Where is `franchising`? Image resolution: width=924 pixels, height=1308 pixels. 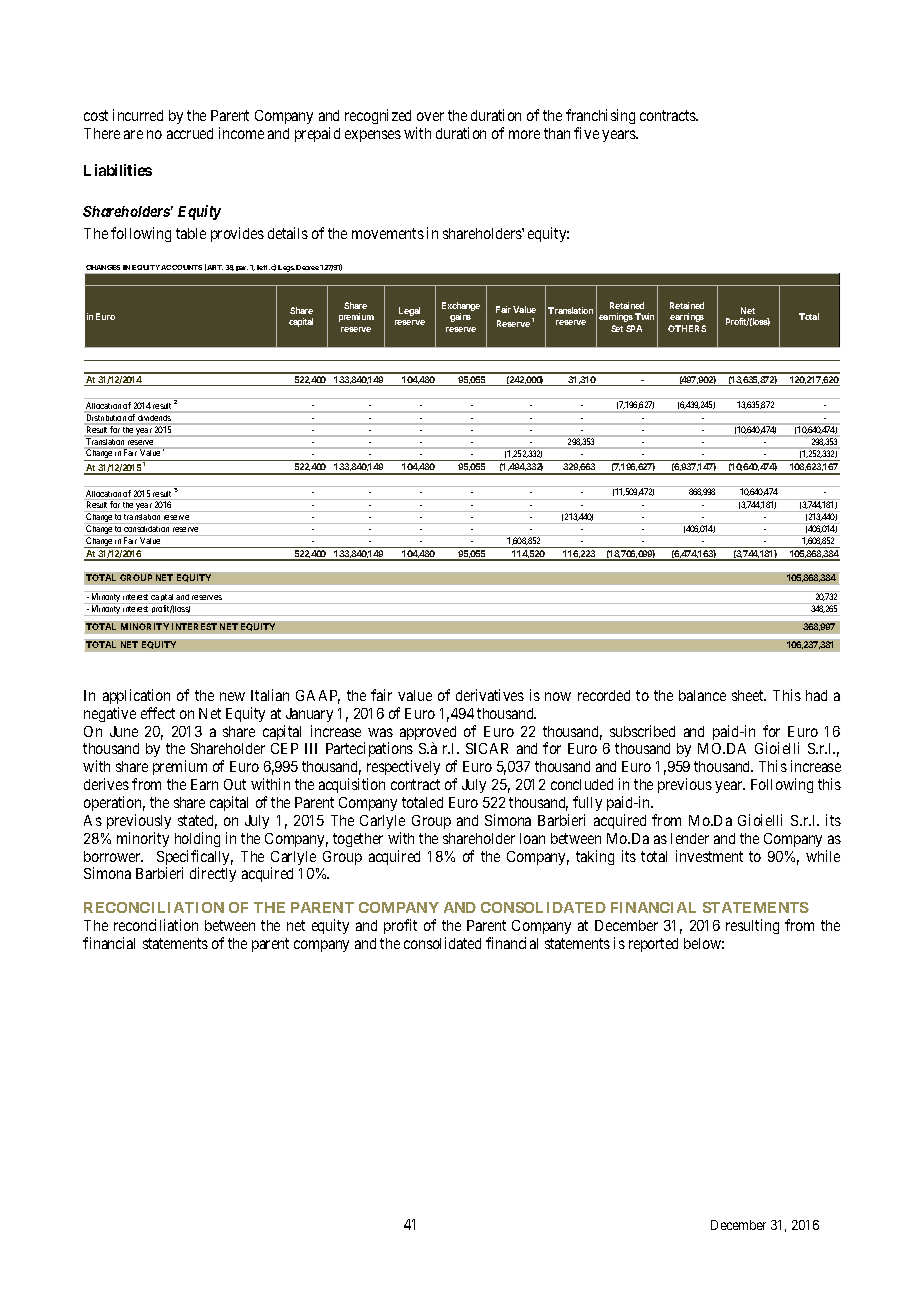
franchising is located at coordinates (600, 116).
